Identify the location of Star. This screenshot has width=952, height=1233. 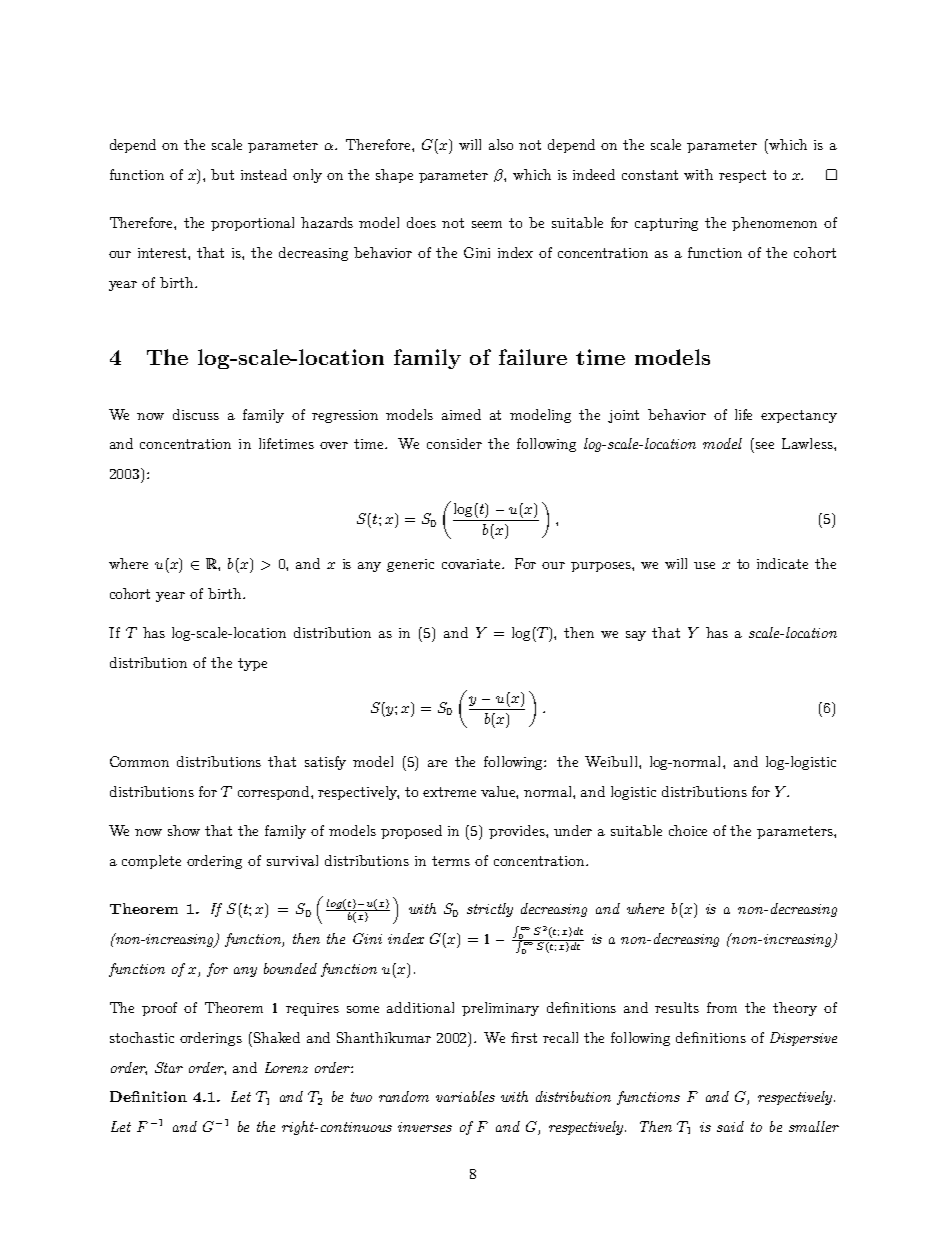
(169, 1067).
